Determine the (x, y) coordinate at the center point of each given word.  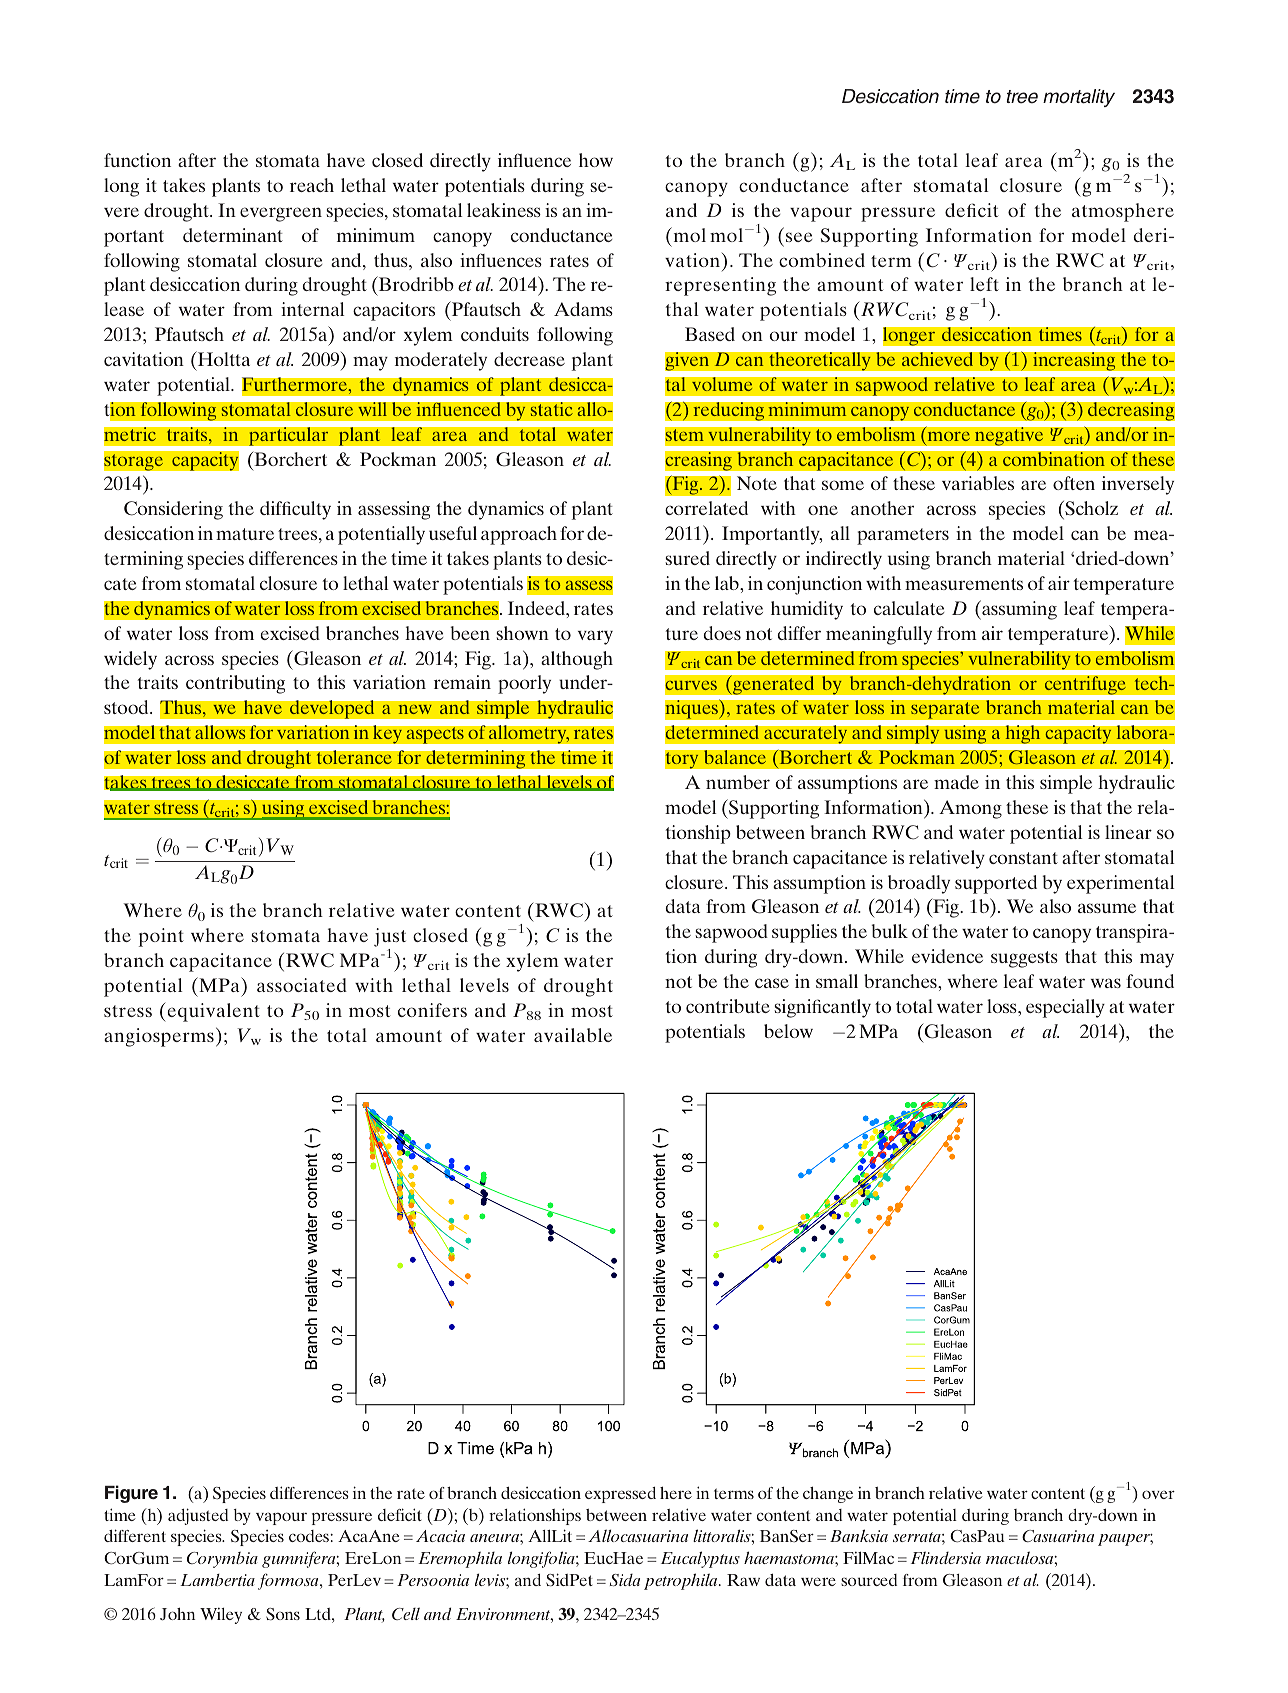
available (573, 1035)
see (799, 237)
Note (757, 483)
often (1074, 483)
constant (1023, 858)
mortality (1079, 98)
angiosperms (159, 1037)
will (372, 409)
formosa (289, 1581)
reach (312, 185)
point (161, 937)
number (738, 782)
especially (1065, 1008)
